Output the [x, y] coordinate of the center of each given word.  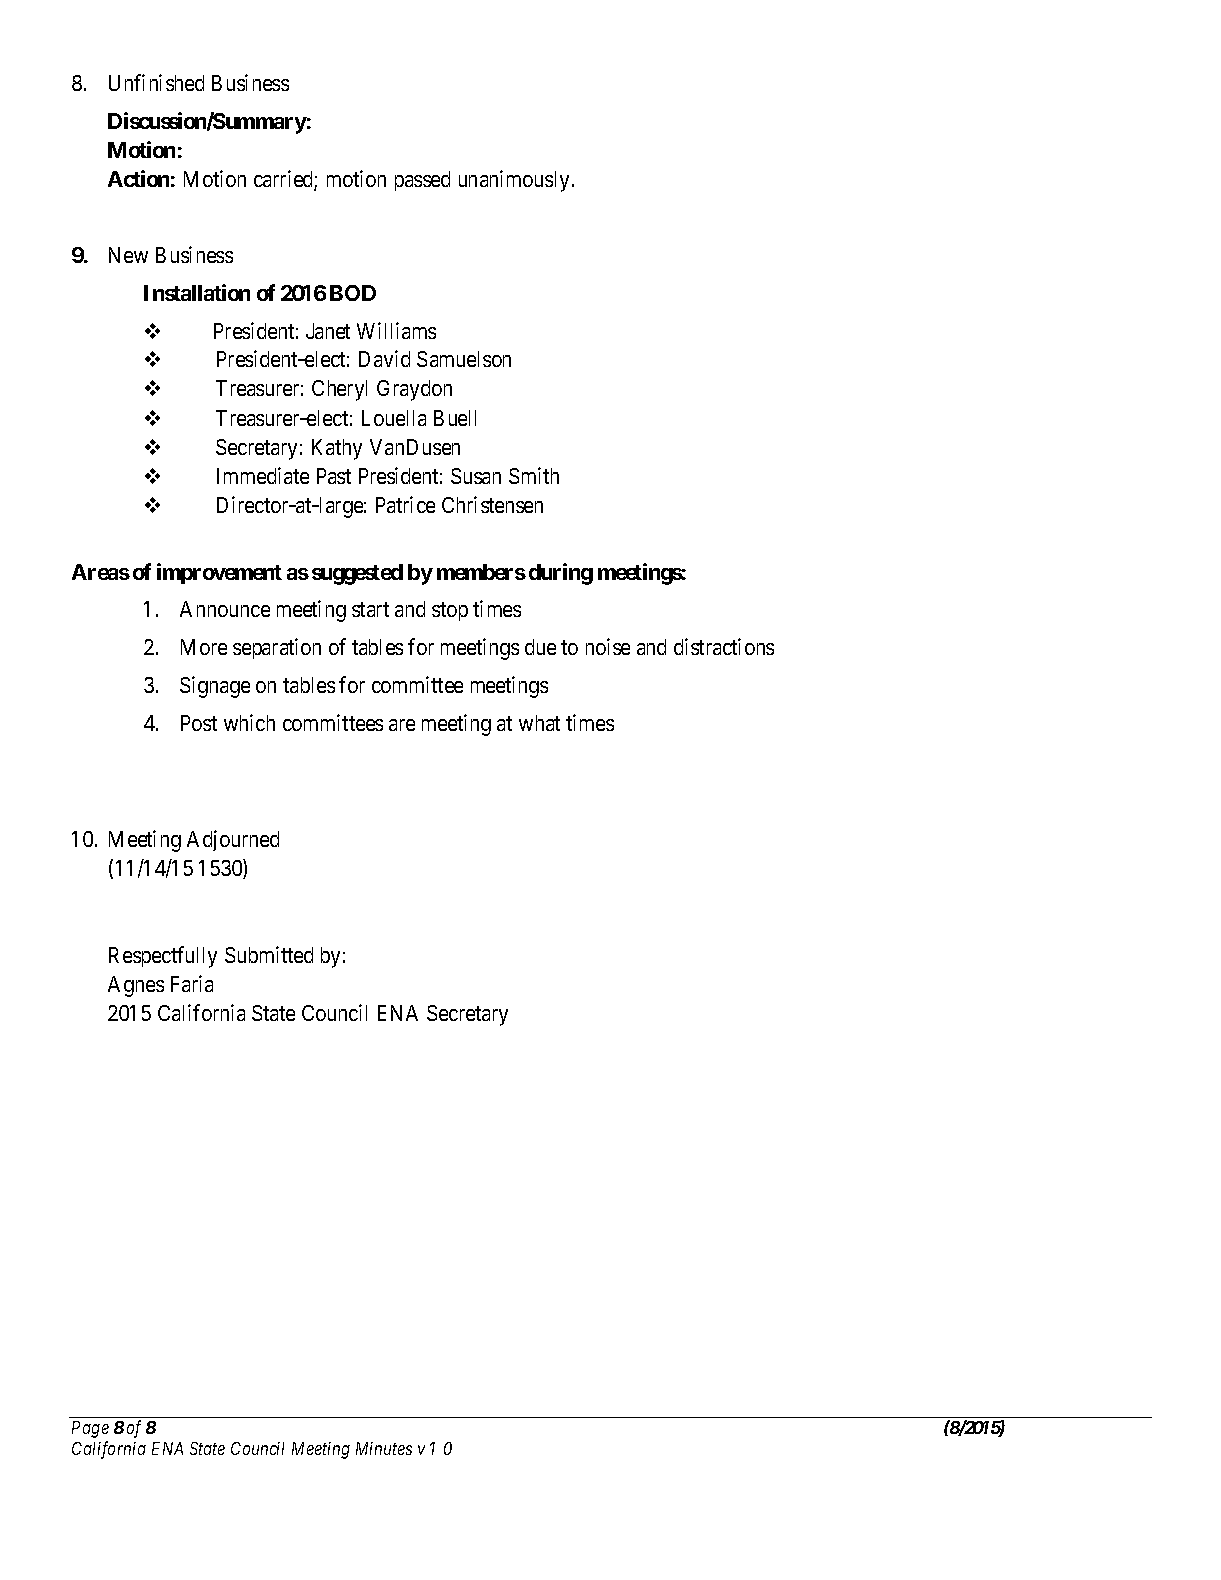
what [539, 723]
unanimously [514, 181]
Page [90, 1429]
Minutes [384, 1448]
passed [422, 181]
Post [199, 723]
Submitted [269, 954]
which [249, 722]
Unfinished [156, 82]
